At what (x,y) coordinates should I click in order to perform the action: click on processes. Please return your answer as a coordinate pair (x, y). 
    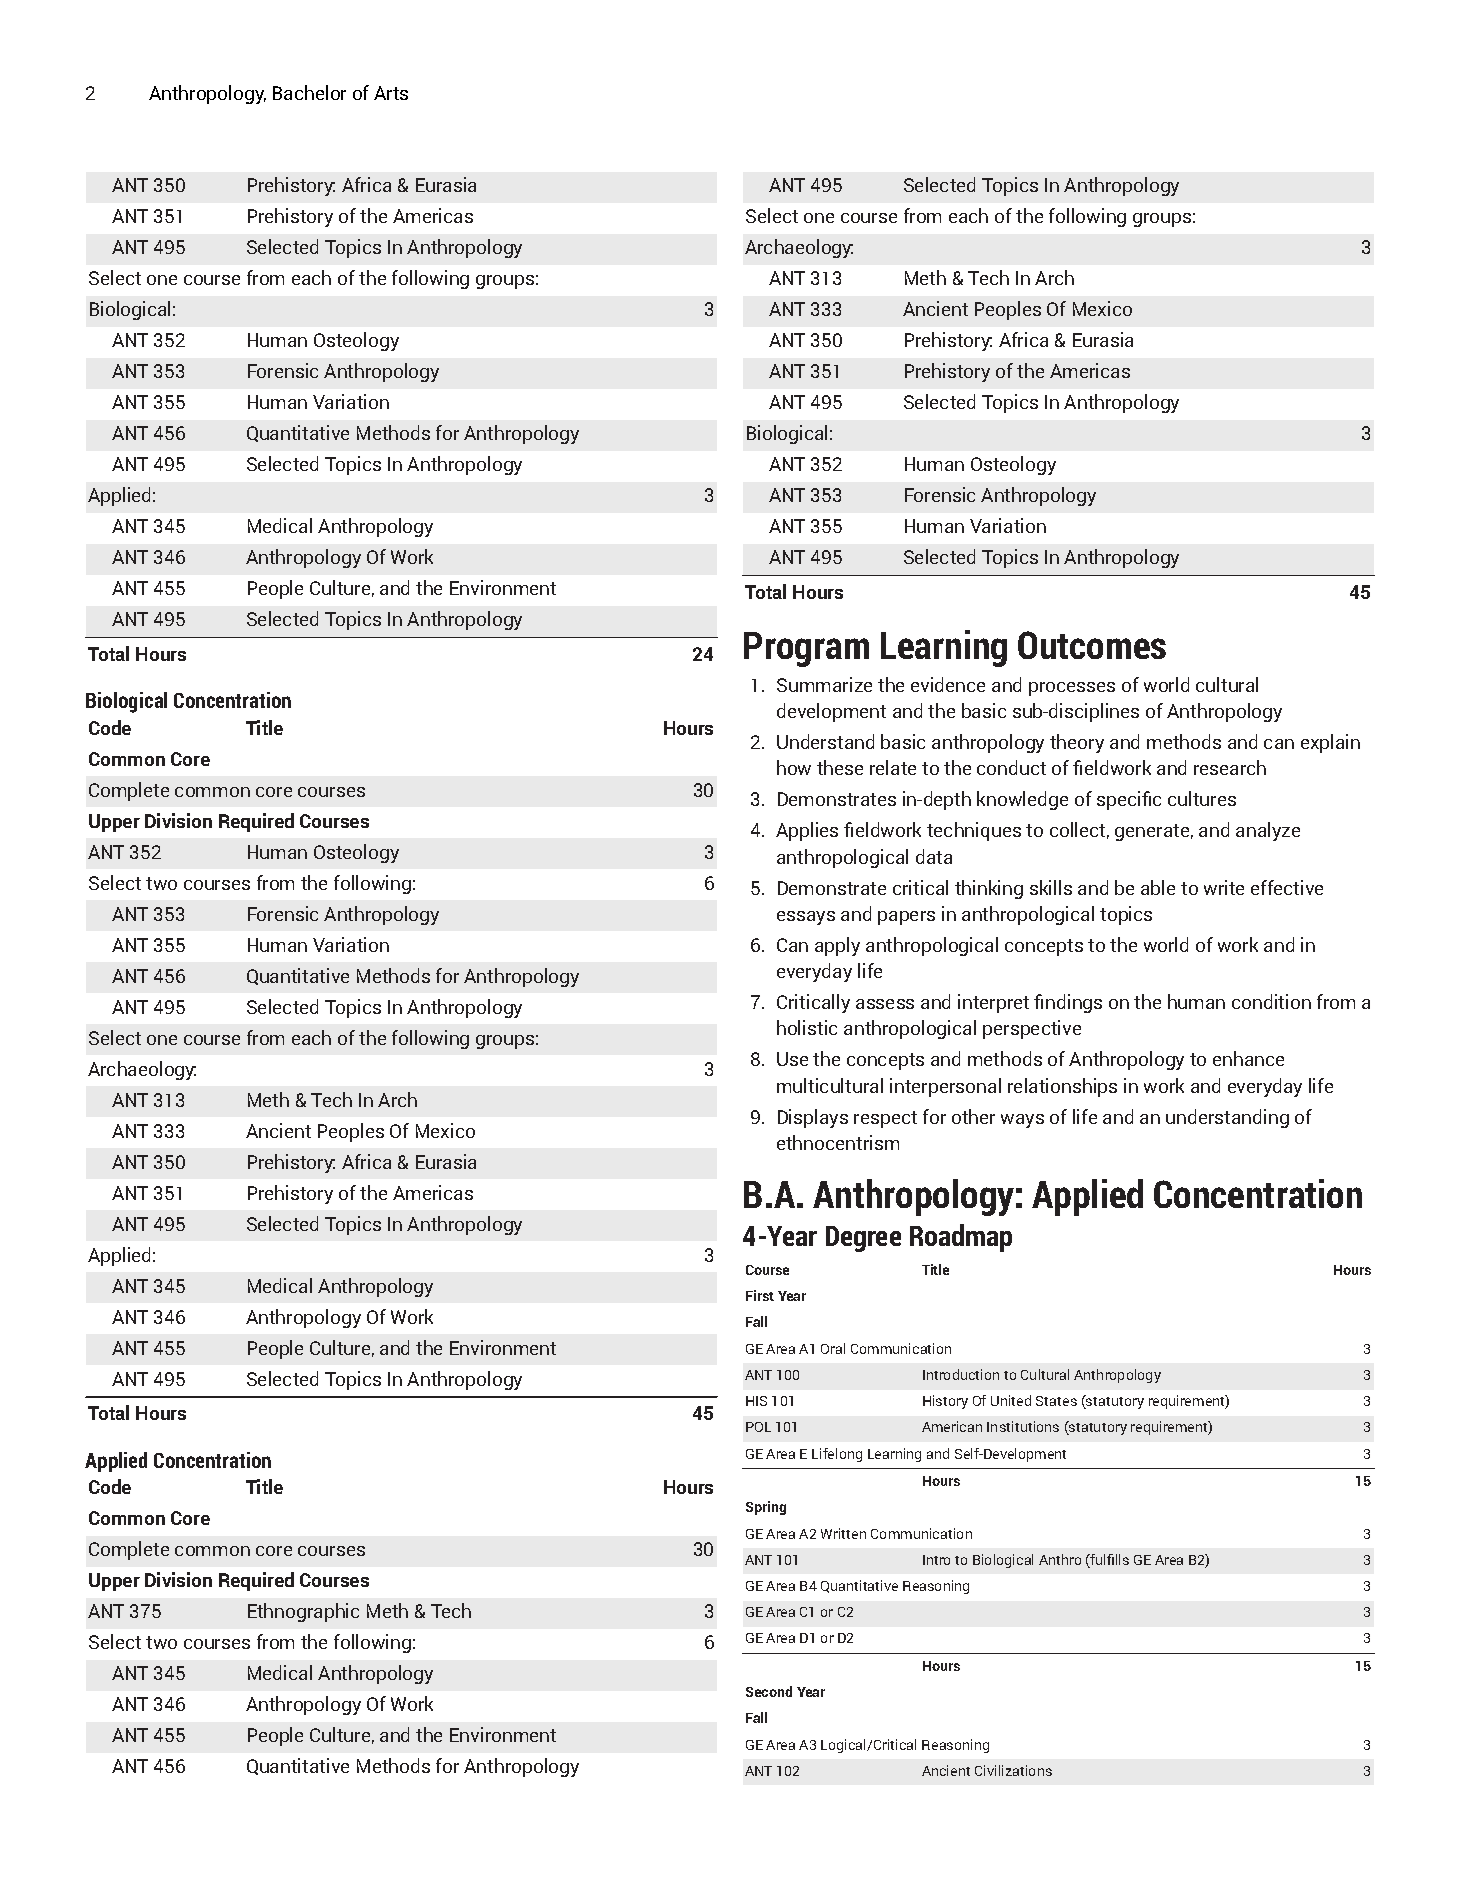
    Looking at the image, I should click on (1072, 689).
